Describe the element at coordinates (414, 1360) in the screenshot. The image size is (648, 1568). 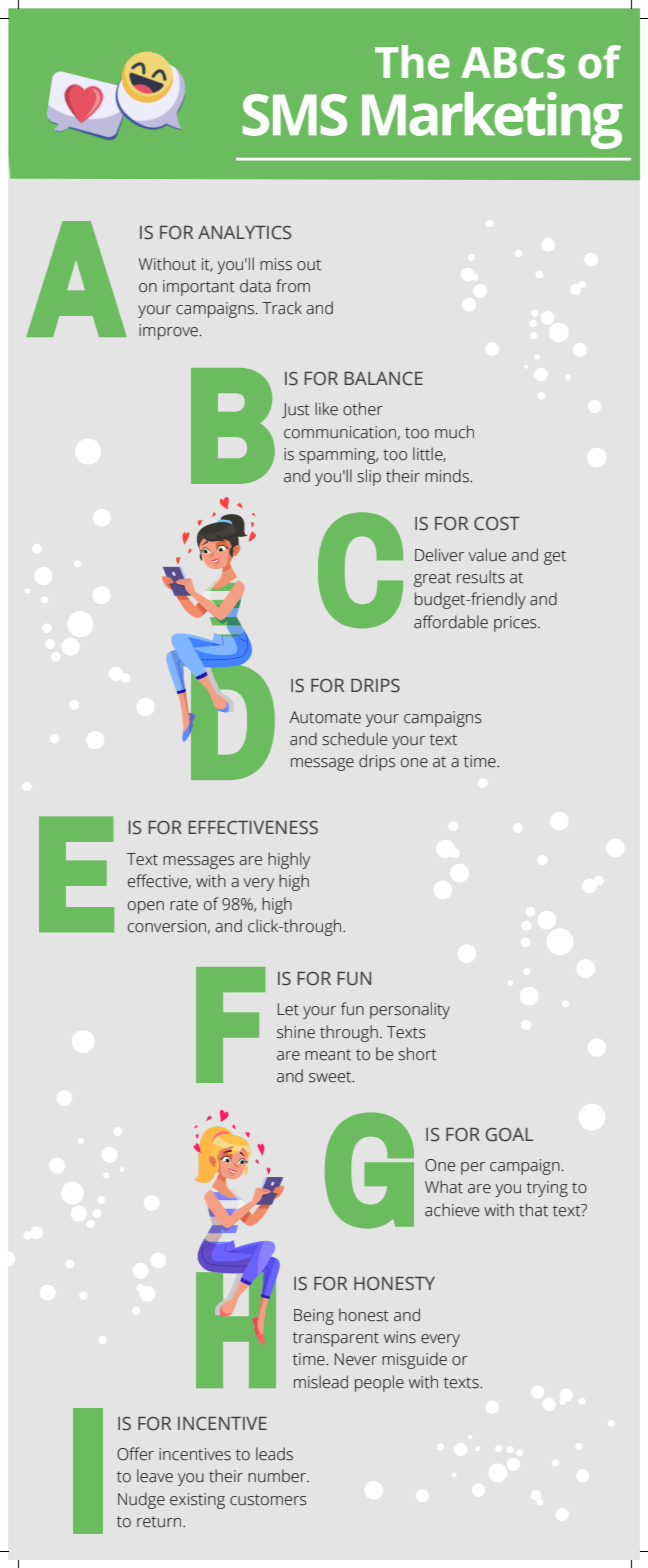
I see `misguide` at that location.
